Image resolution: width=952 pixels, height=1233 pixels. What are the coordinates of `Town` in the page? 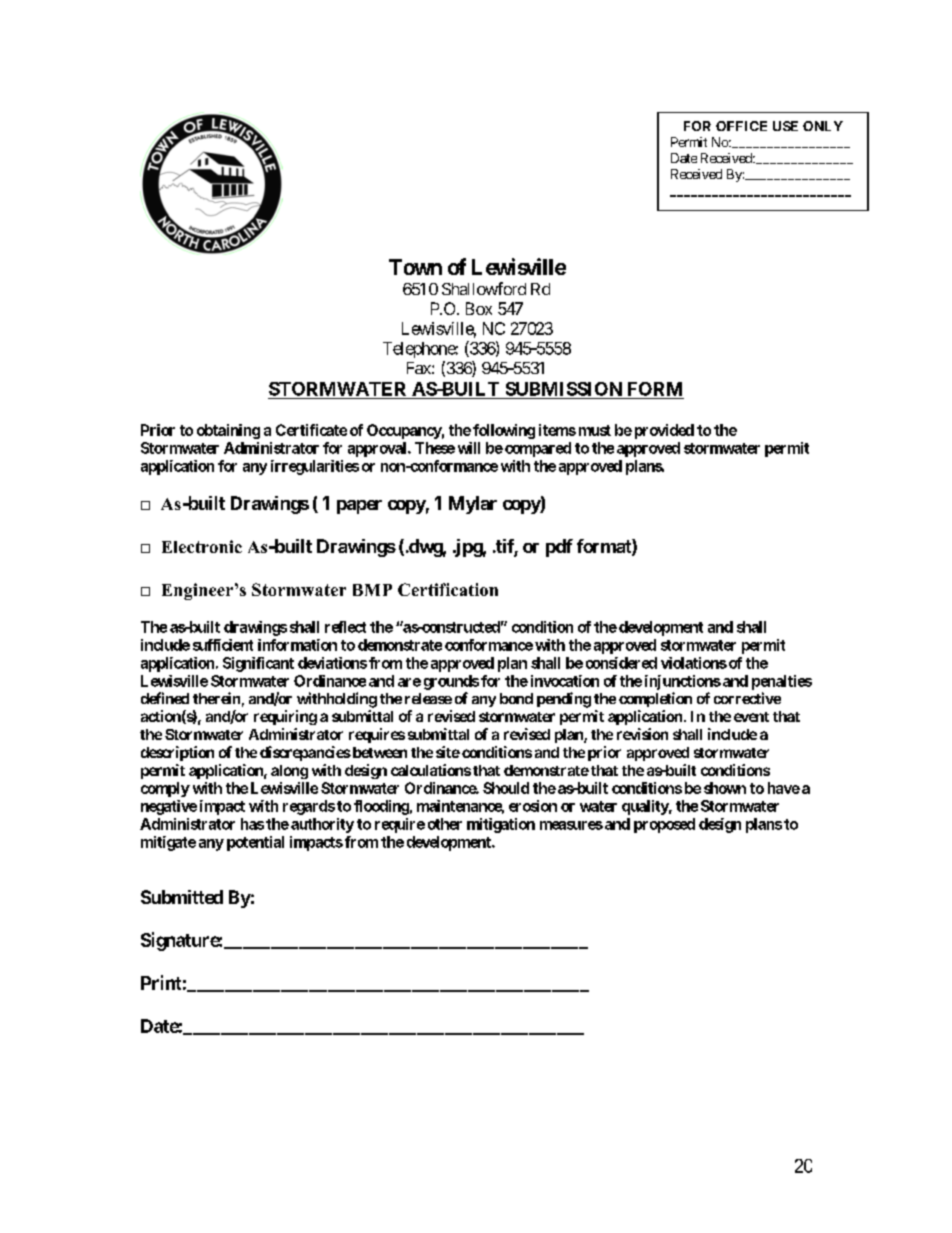 It's located at (415, 267).
